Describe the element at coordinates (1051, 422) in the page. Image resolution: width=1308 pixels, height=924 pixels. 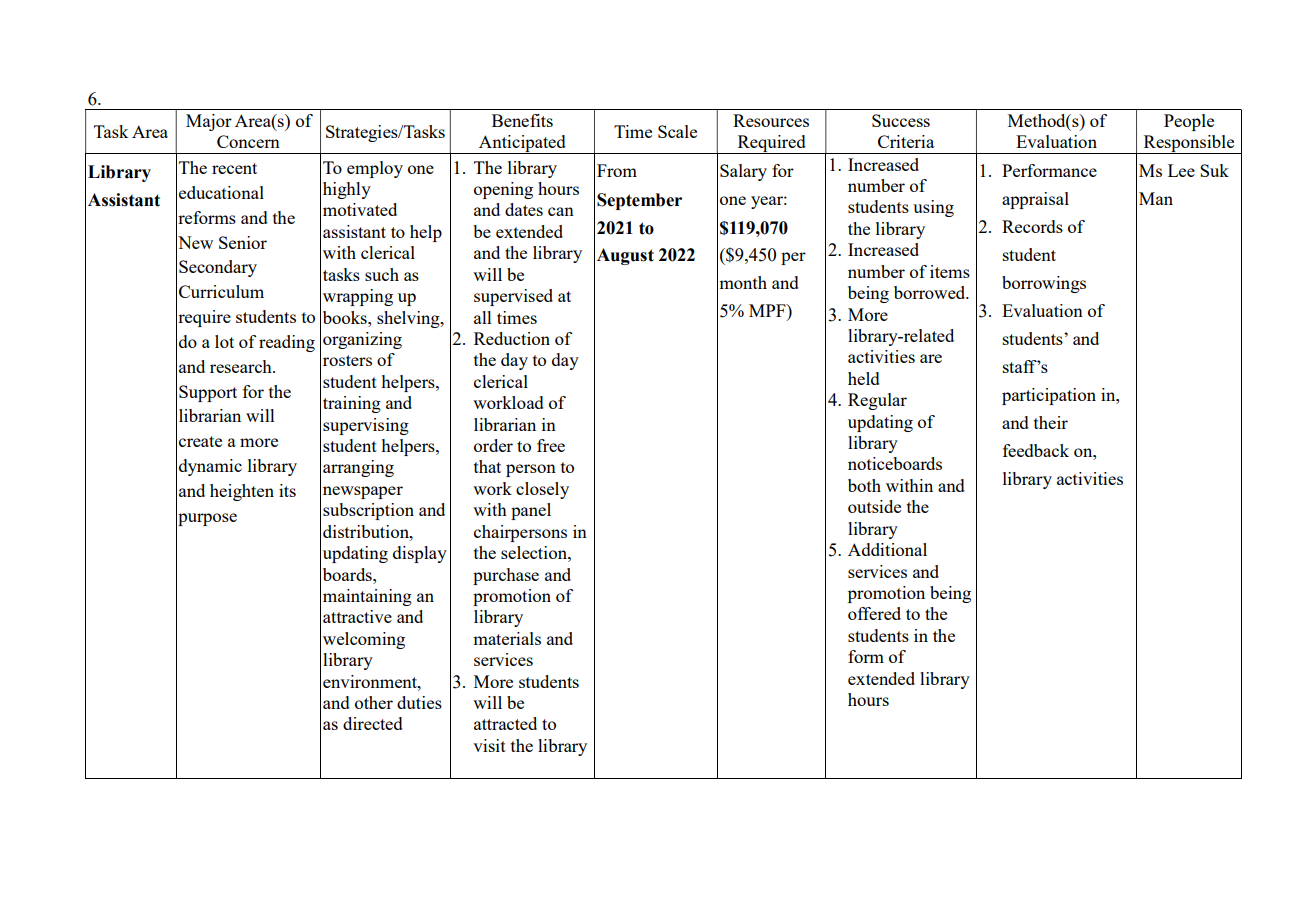
I see `their` at that location.
